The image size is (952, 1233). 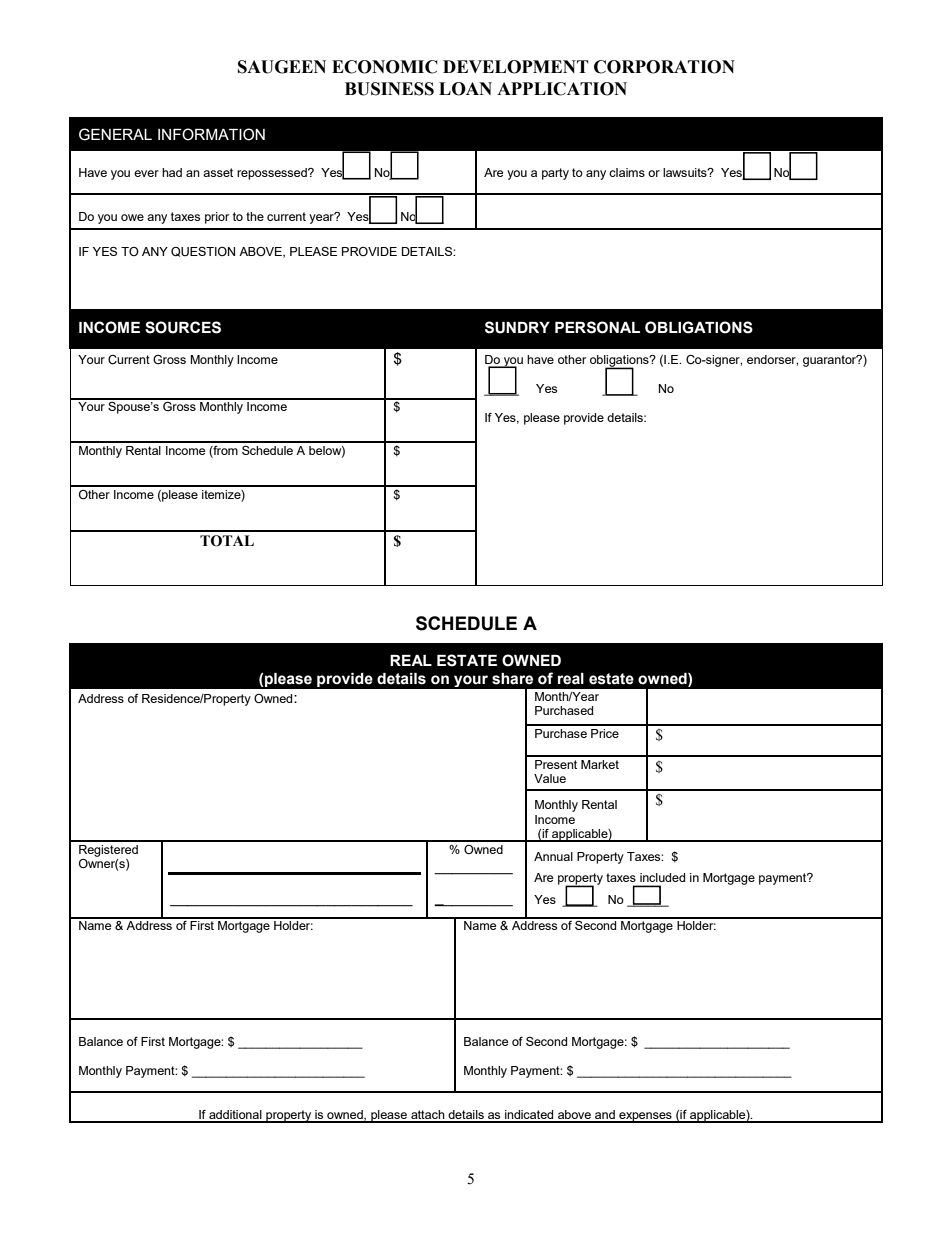 What do you see at coordinates (183, 327) in the image?
I see `SOURCES` at bounding box center [183, 327].
